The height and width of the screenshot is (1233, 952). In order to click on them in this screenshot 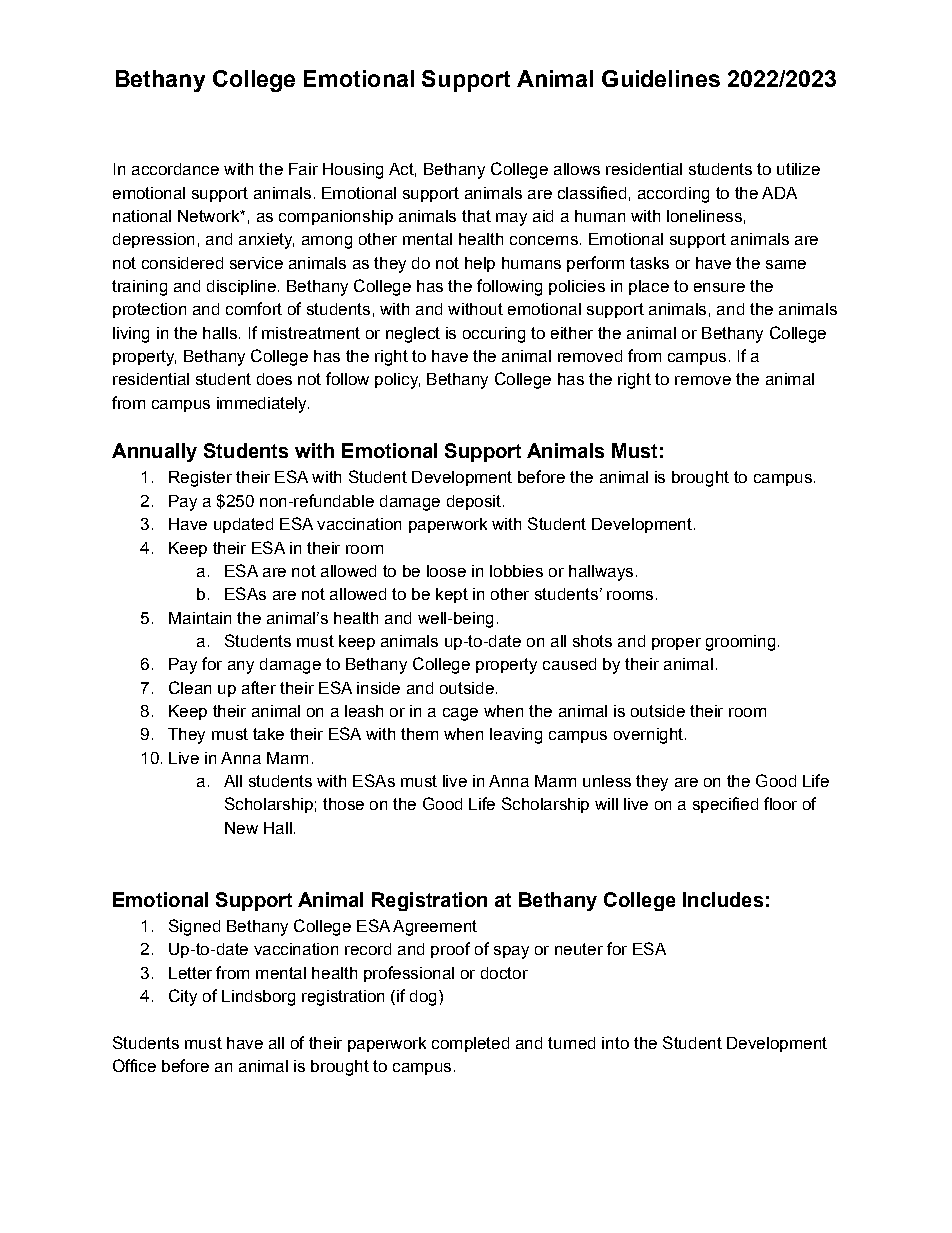, I will do `click(419, 734)`.
